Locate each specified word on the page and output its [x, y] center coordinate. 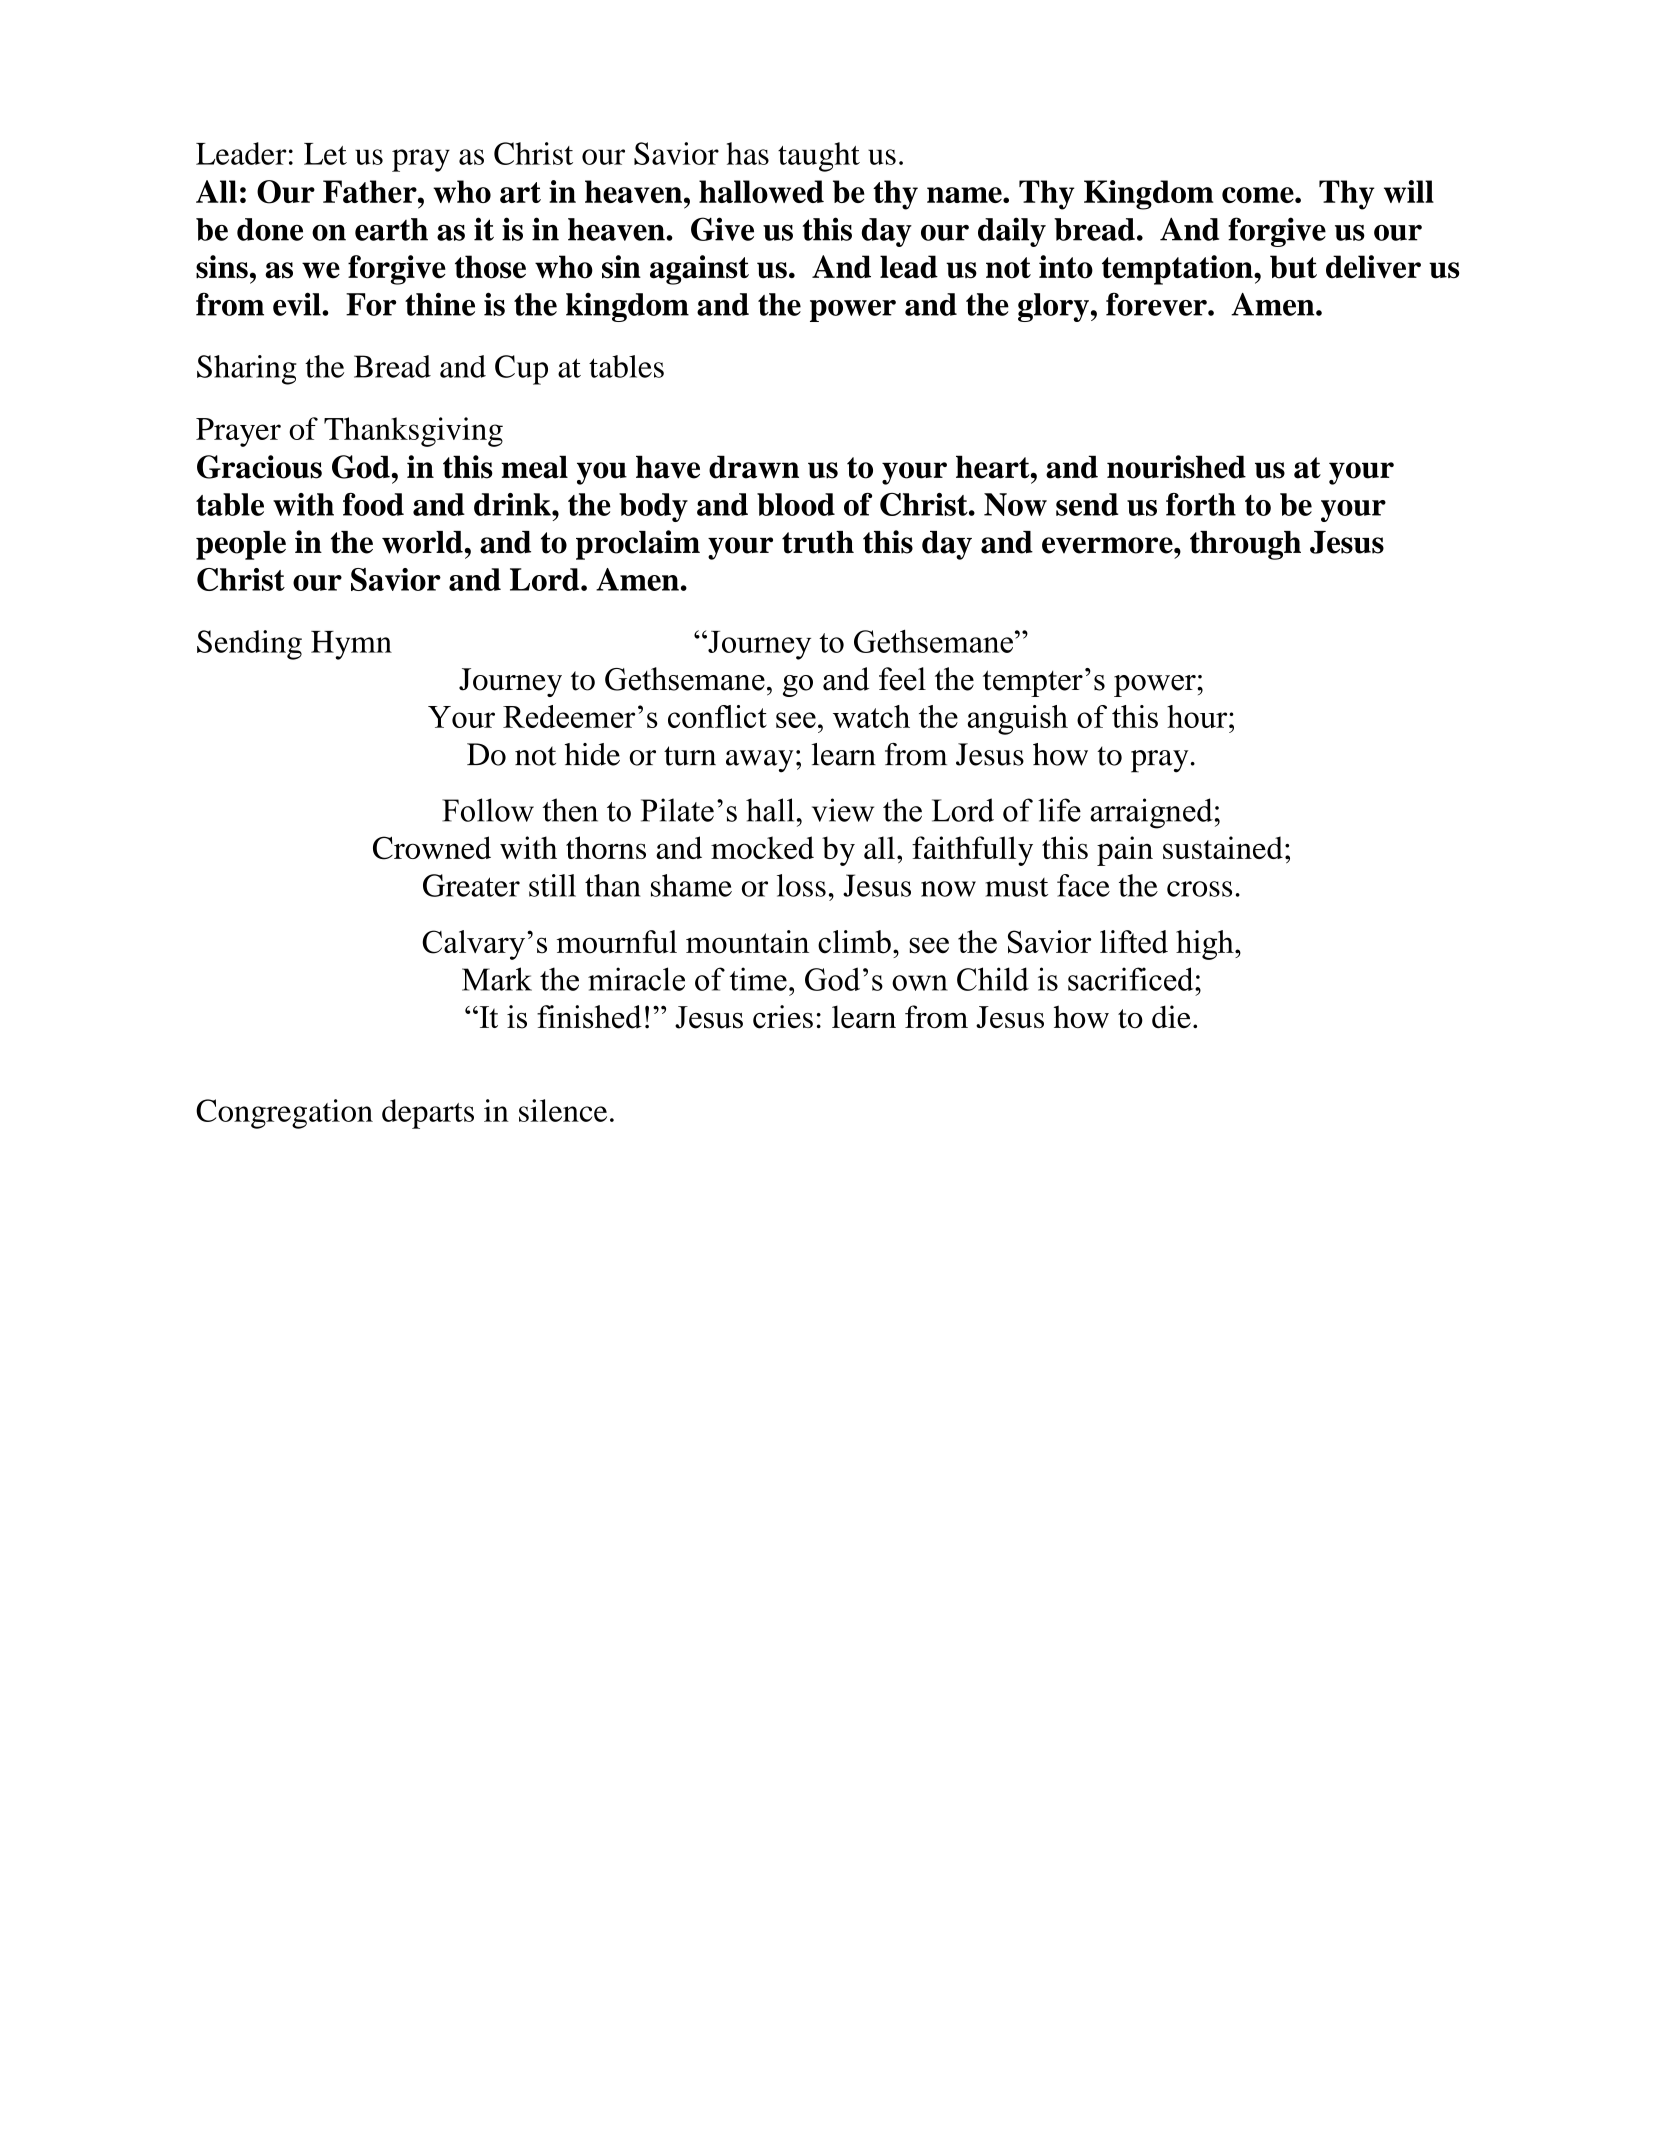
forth [1201, 504]
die [1171, 1016]
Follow [488, 810]
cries [783, 1017]
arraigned [1151, 813]
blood [796, 504]
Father [371, 191]
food [373, 504]
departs [428, 1114]
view [843, 810]
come [1259, 195]
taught [819, 157]
